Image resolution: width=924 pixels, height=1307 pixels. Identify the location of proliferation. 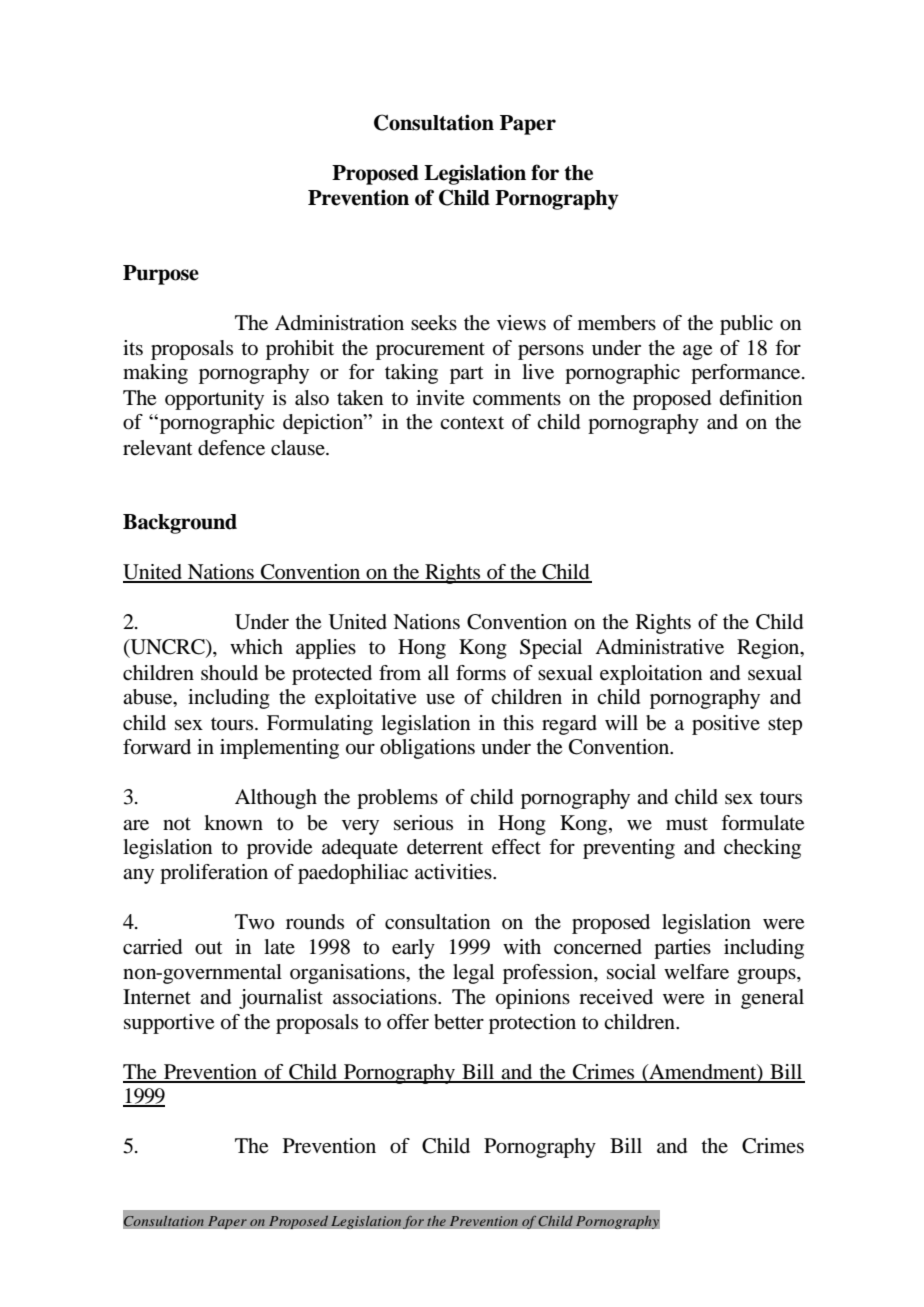
(214, 874).
